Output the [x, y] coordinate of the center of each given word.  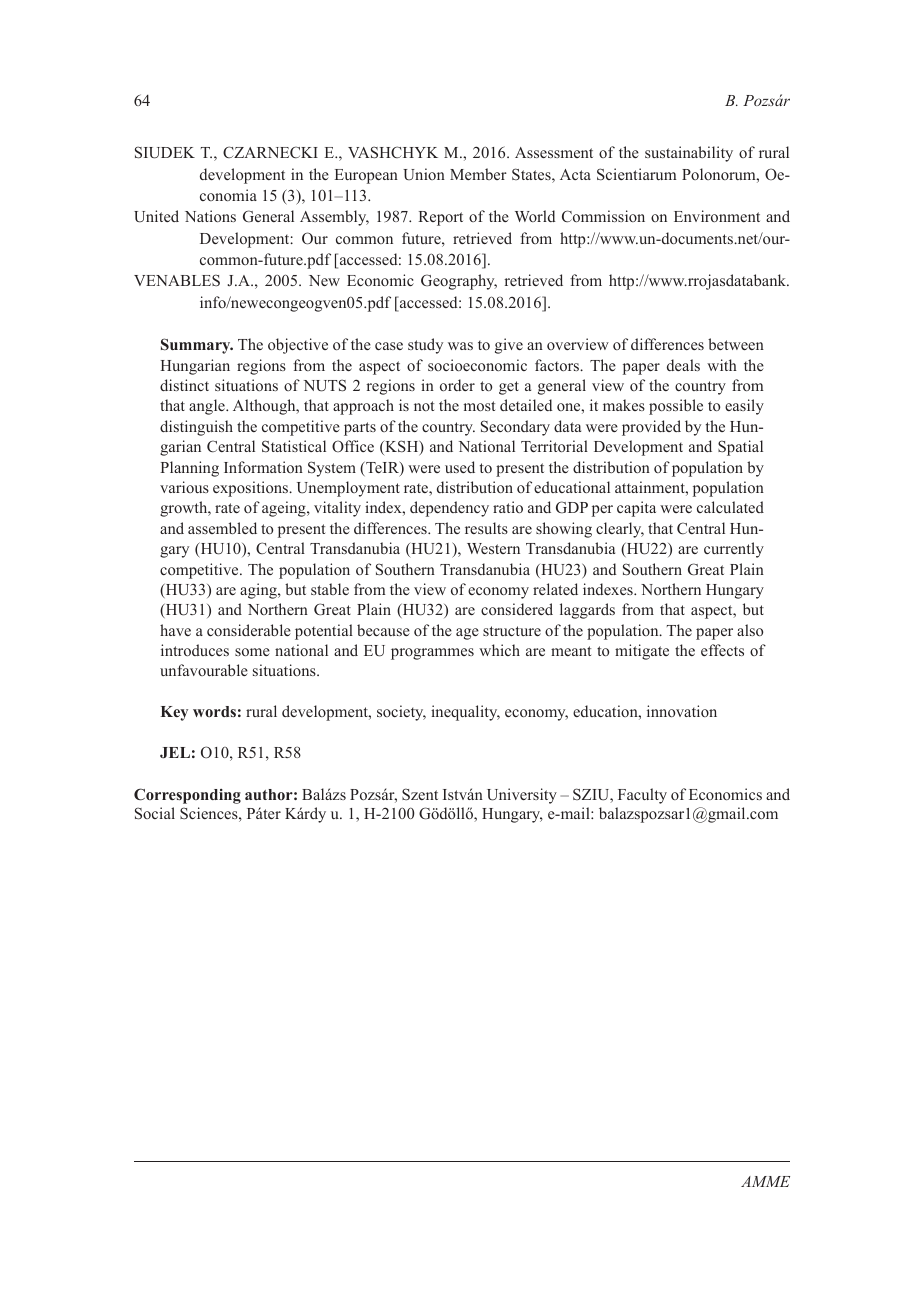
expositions [252, 489]
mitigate [642, 652]
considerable [249, 630]
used [460, 467]
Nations [210, 216]
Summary [197, 346]
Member [478, 174]
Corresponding [187, 796]
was [460, 346]
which [499, 650]
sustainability [689, 154]
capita [636, 509]
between [736, 344]
